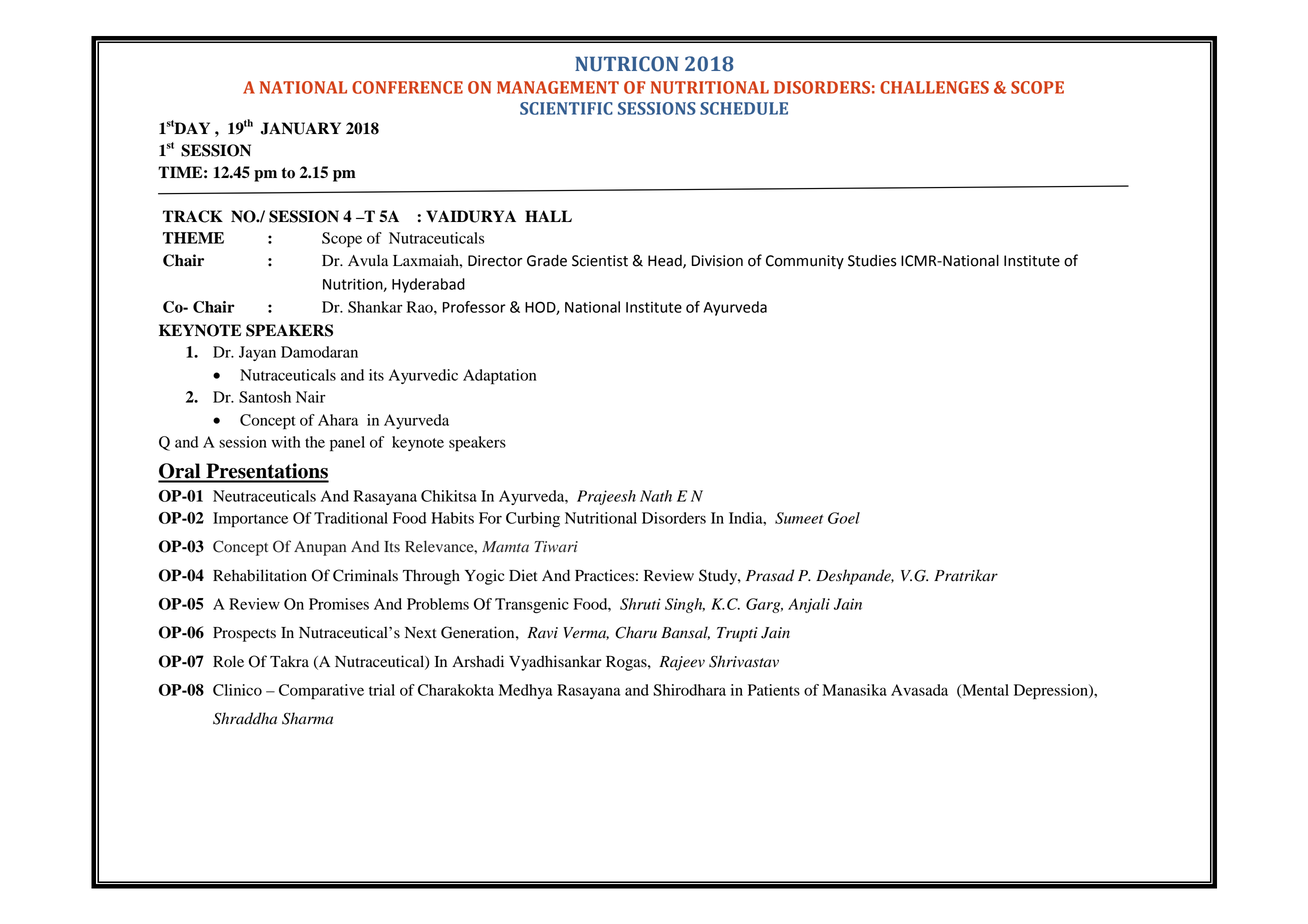 The image size is (1308, 924). What do you see at coordinates (499, 377) in the screenshot?
I see `Adaptation` at bounding box center [499, 377].
